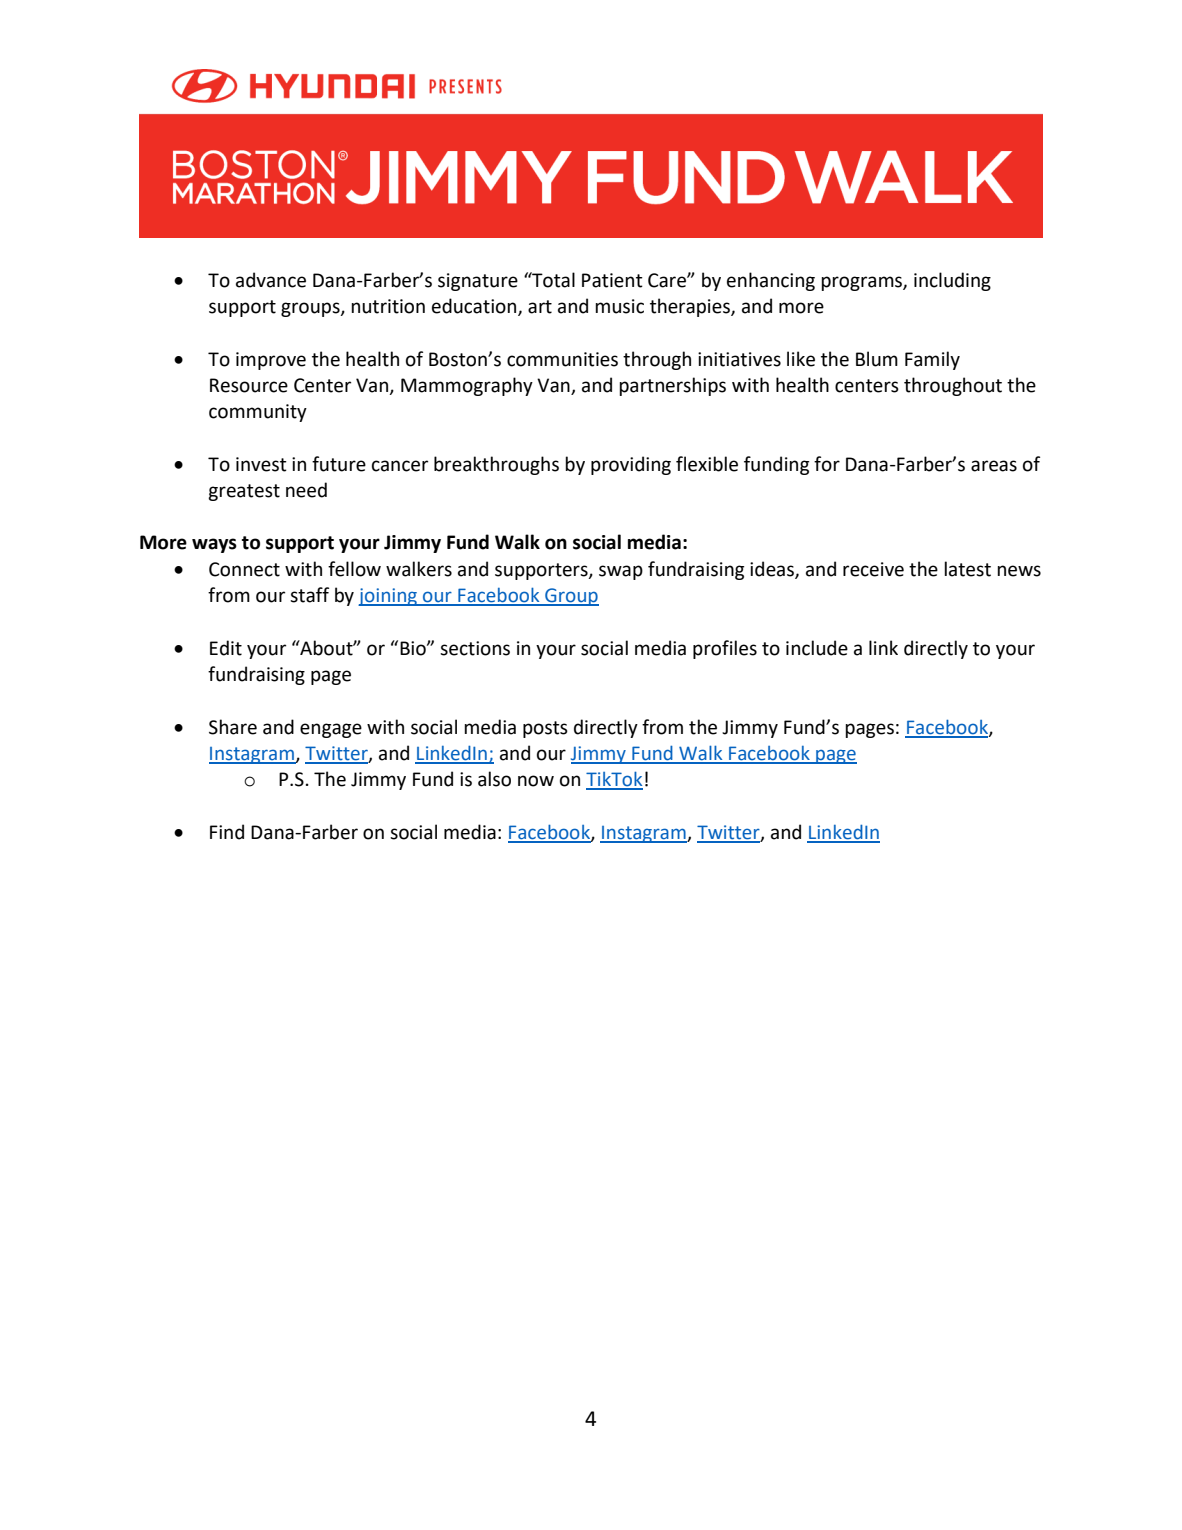  I want to click on advance, so click(271, 280).
